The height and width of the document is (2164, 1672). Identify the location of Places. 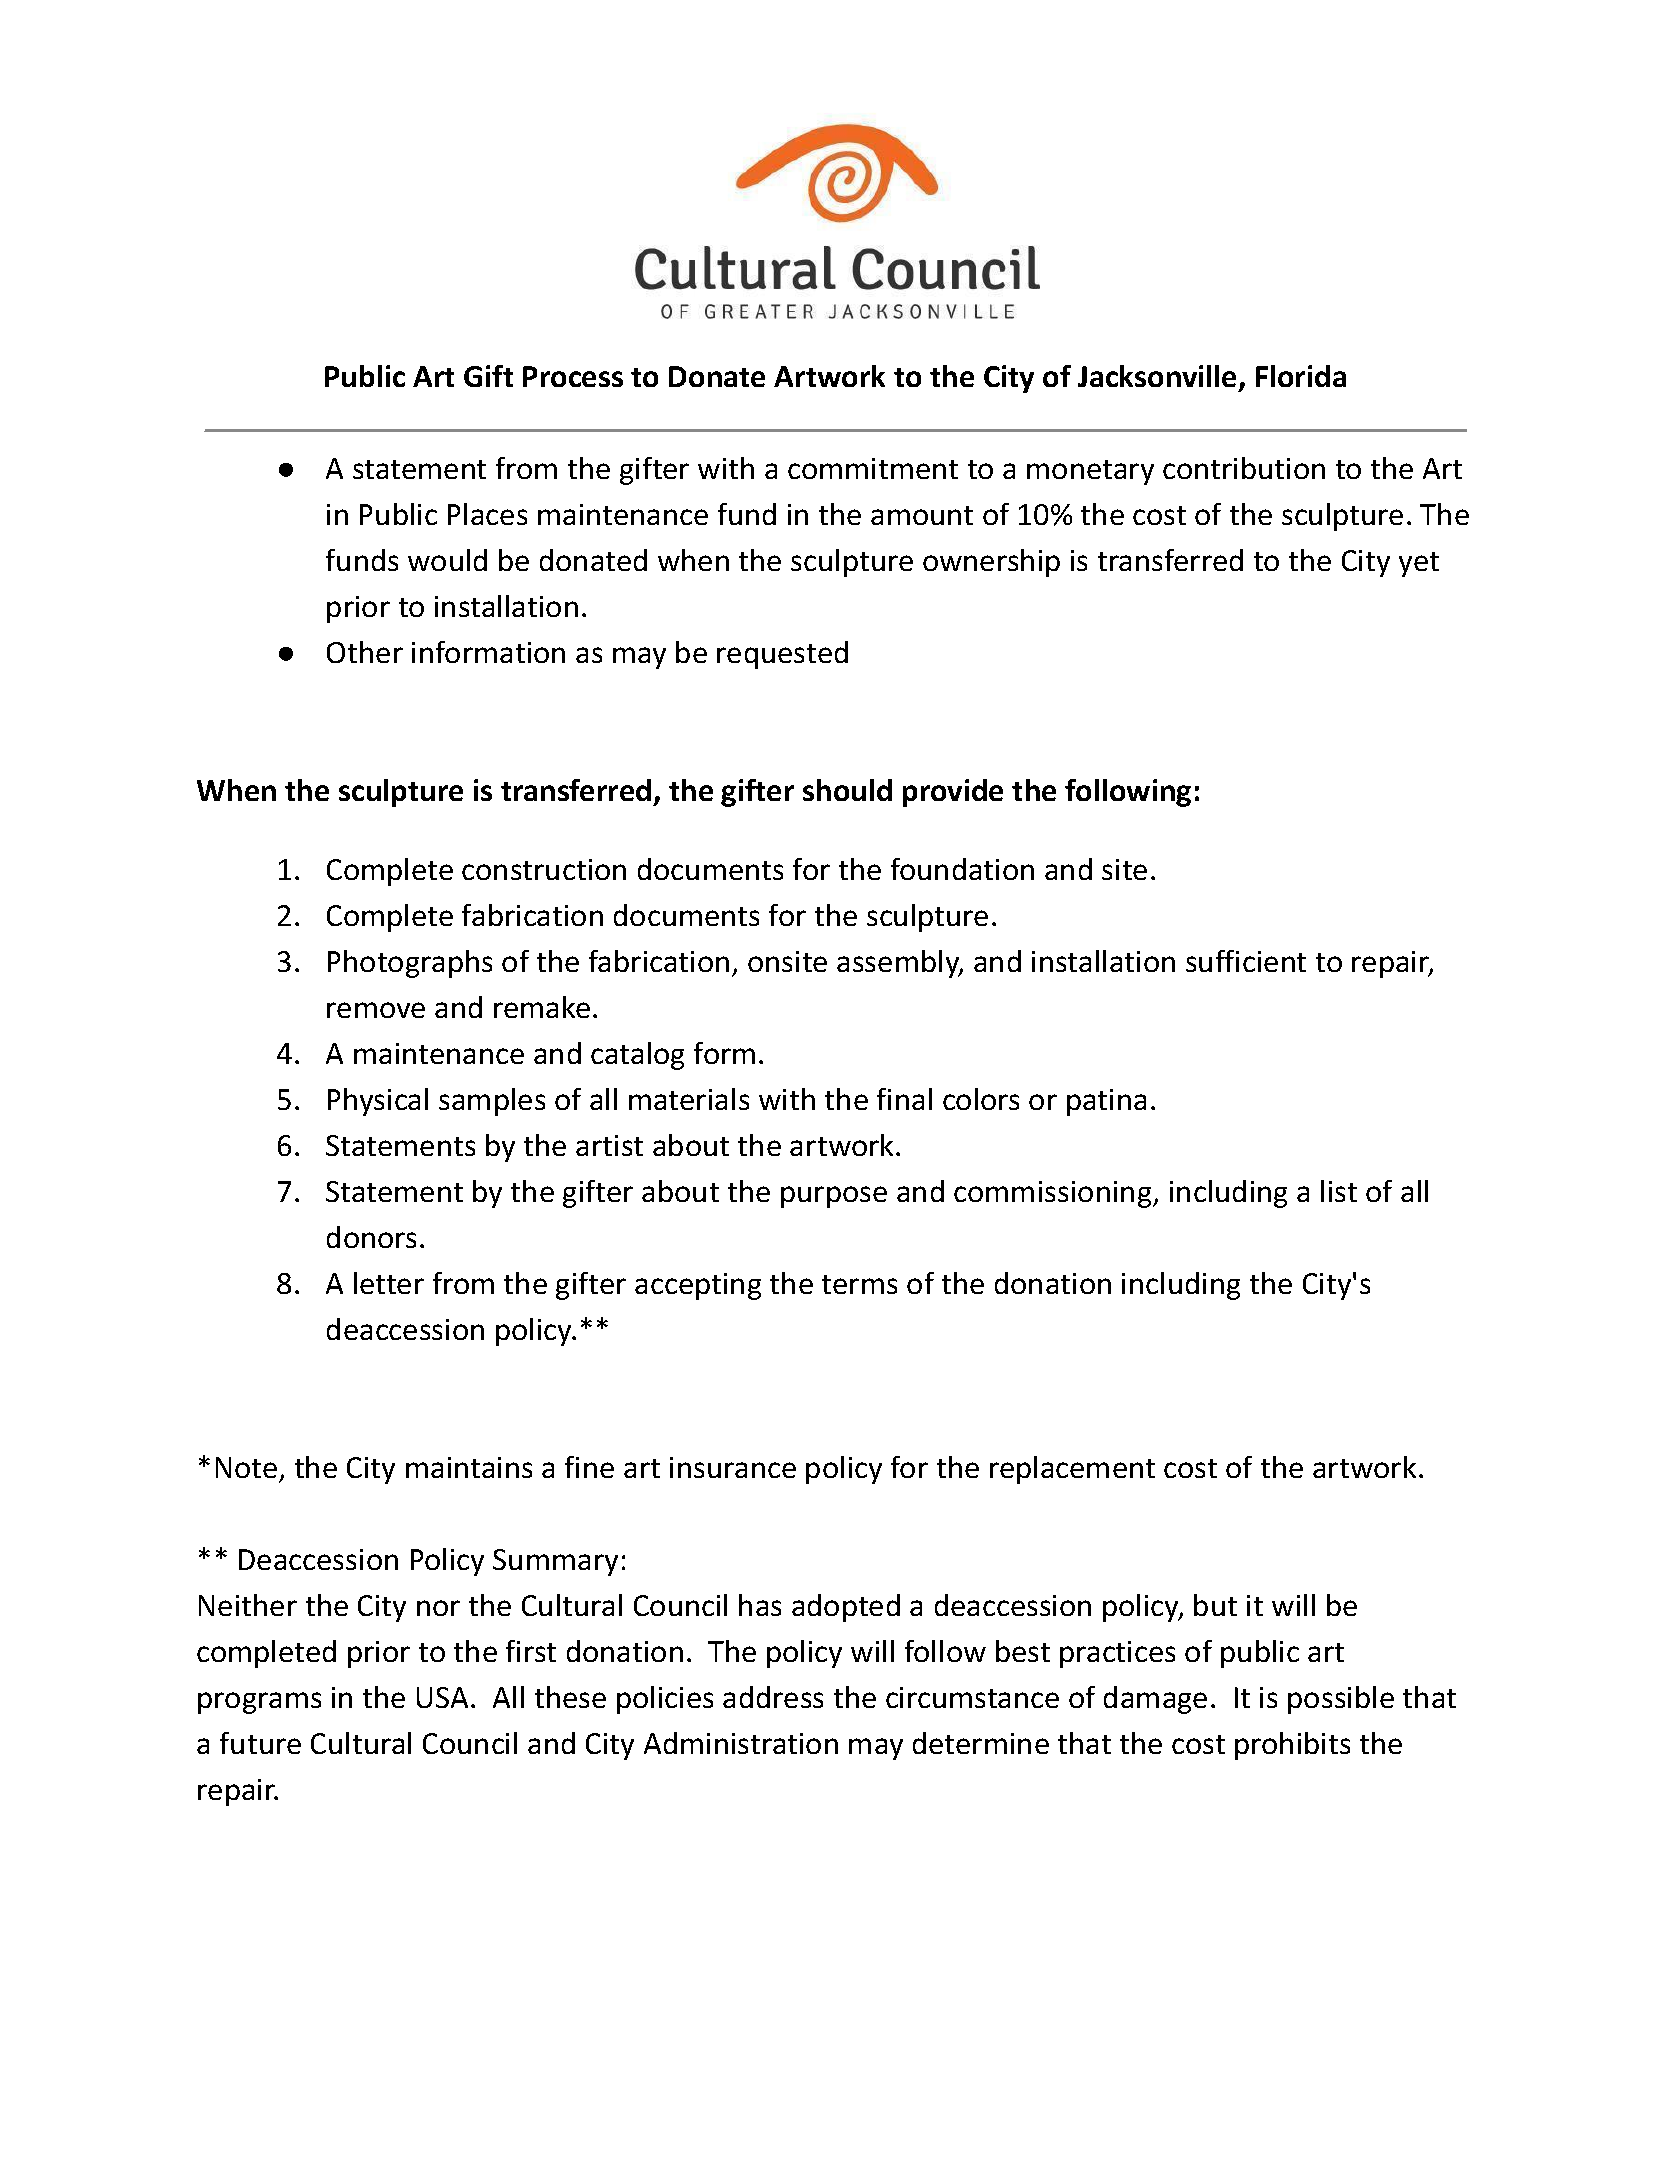
(487, 514).
